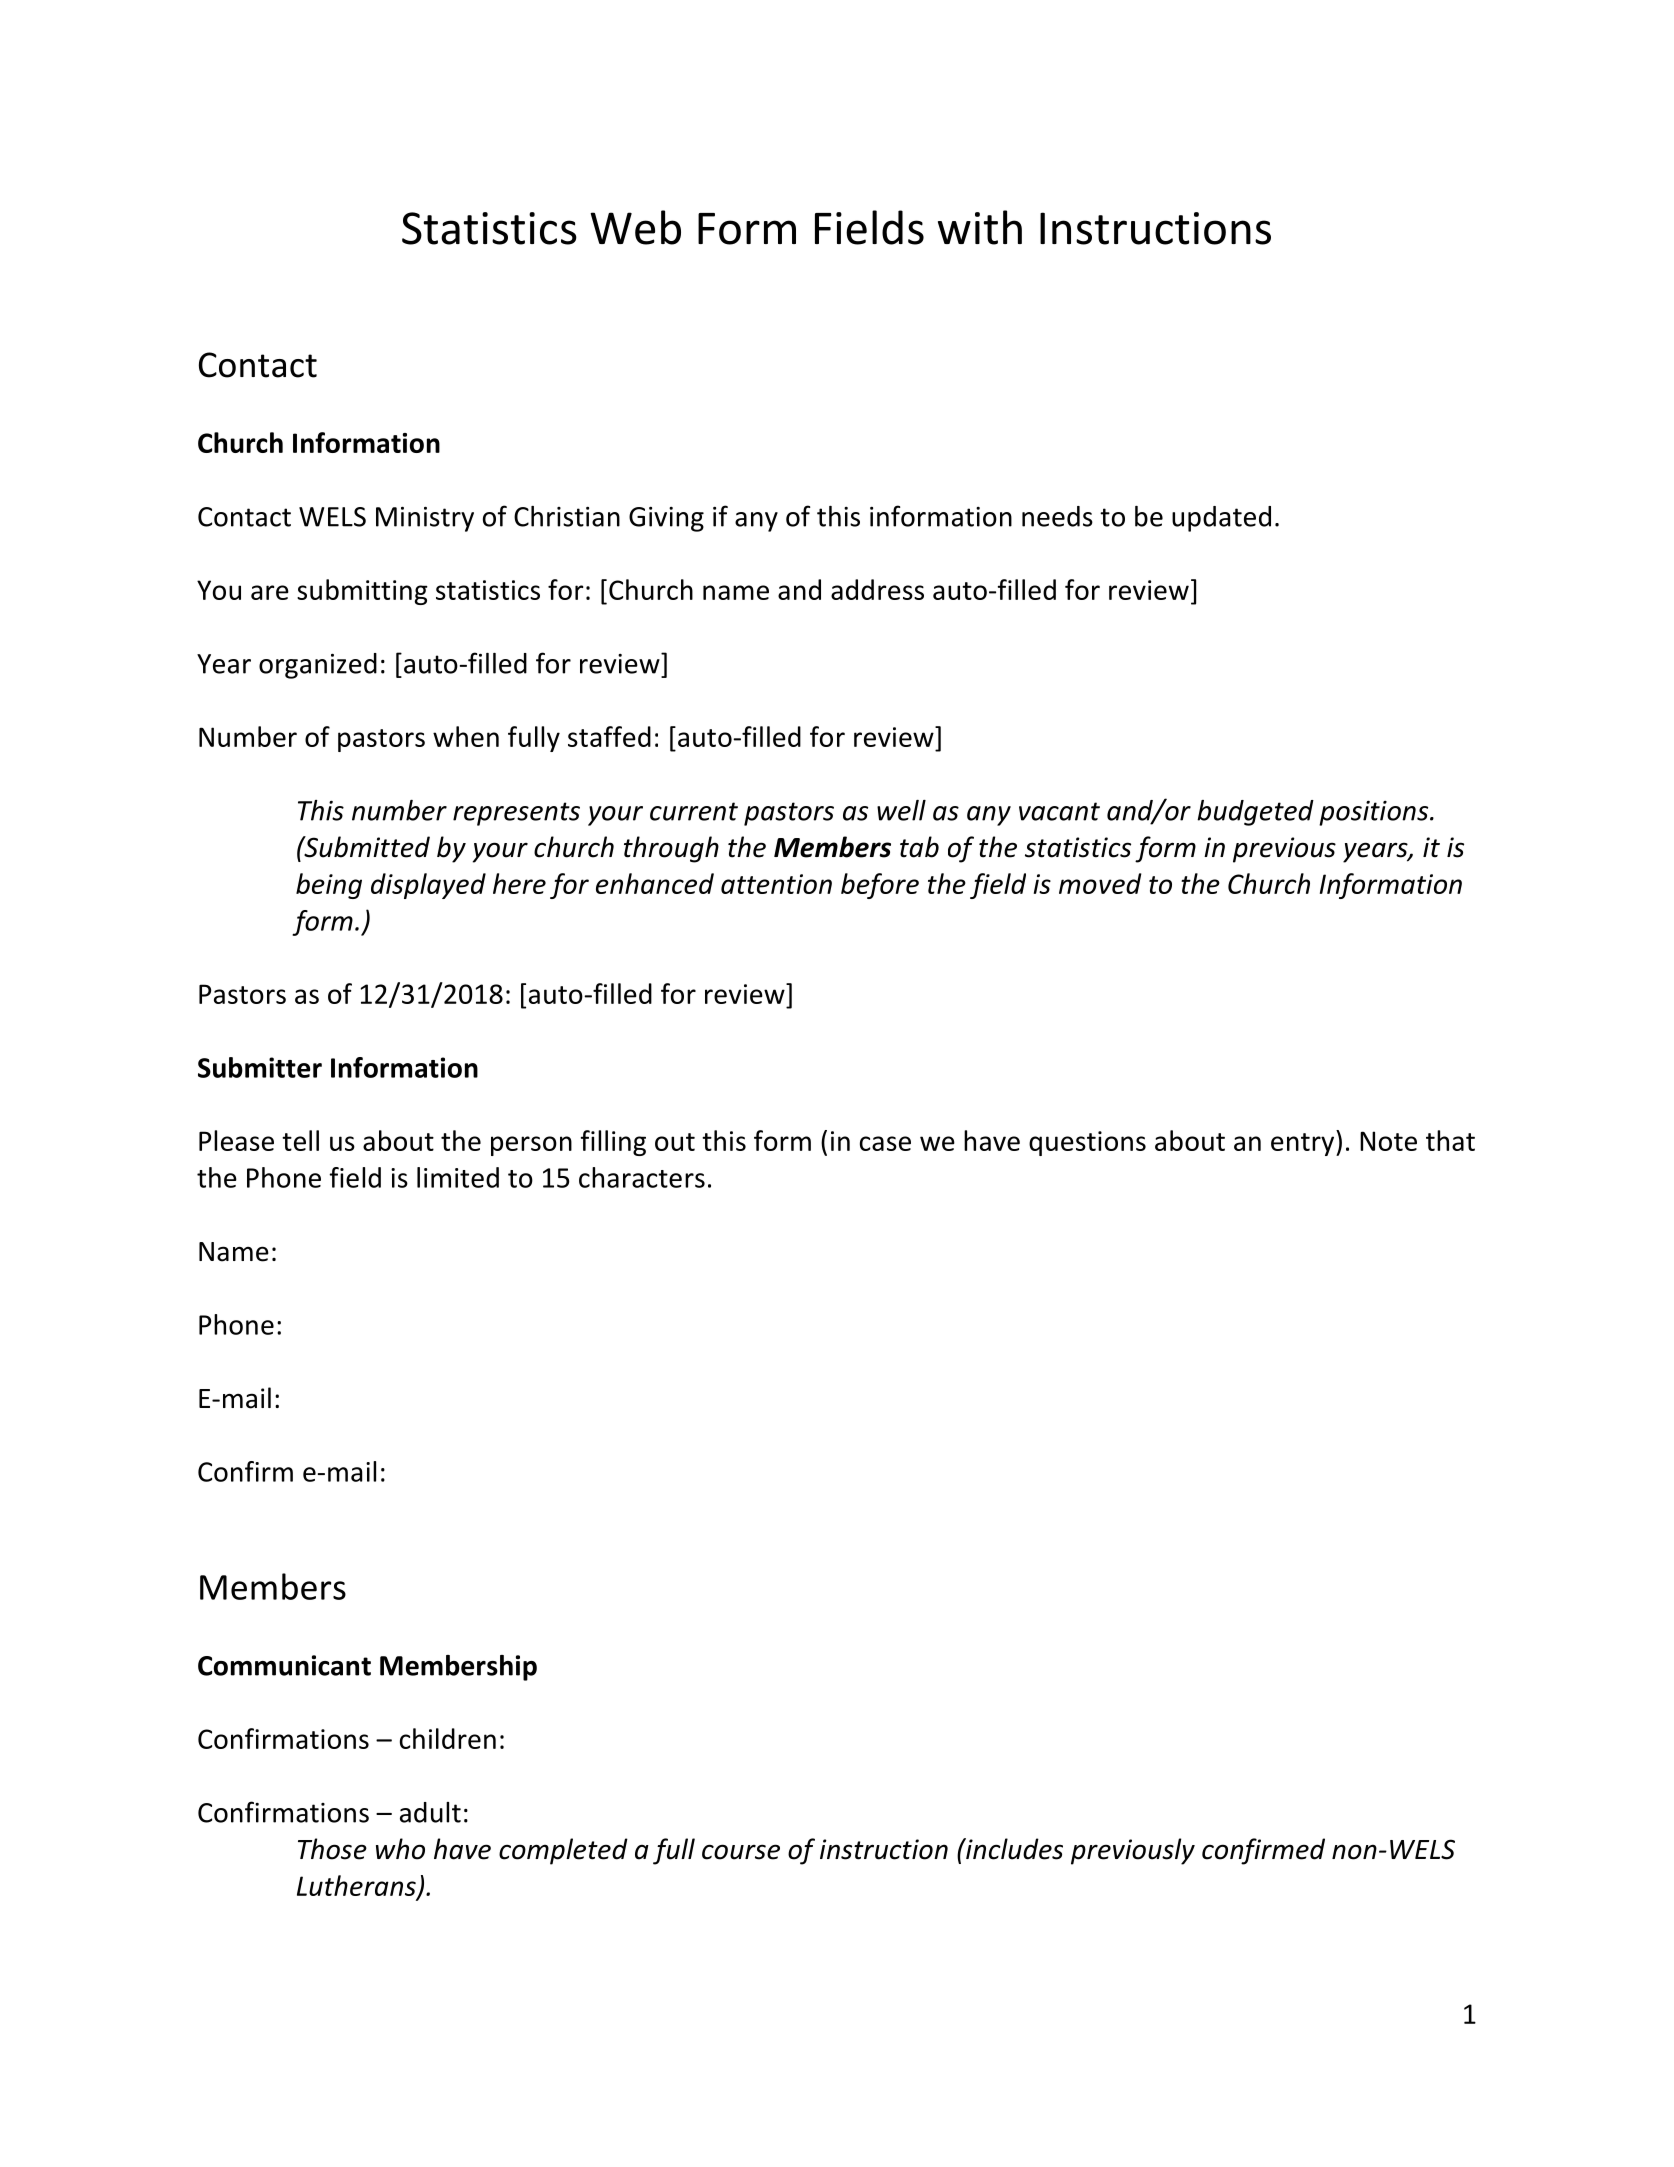 The width and height of the page is (1674, 2167). I want to click on with, so click(980, 227).
